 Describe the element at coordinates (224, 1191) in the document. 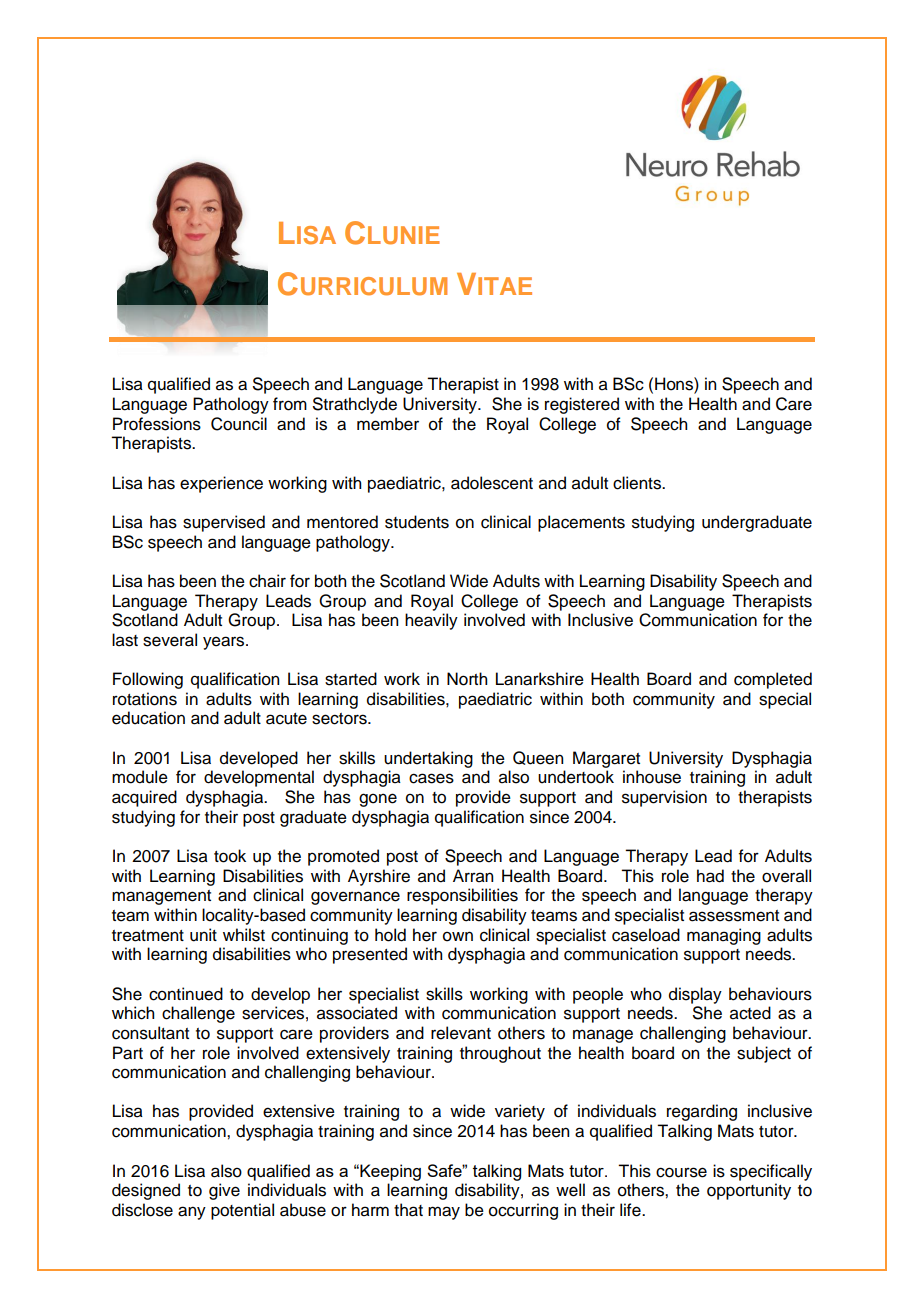

I see `give` at that location.
